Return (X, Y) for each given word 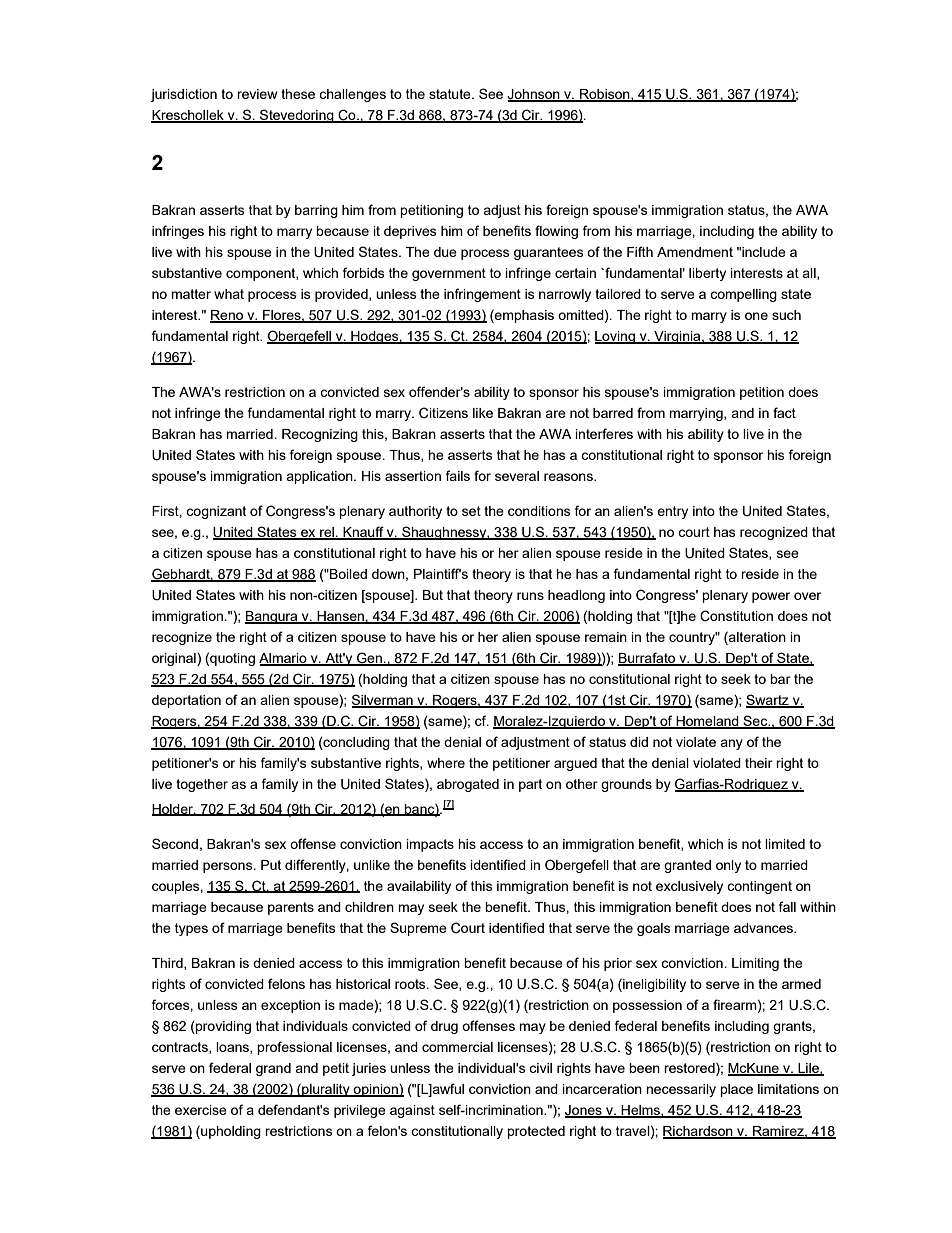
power (771, 597)
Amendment (695, 252)
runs (530, 596)
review (257, 94)
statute (451, 94)
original (175, 659)
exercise (201, 1110)
